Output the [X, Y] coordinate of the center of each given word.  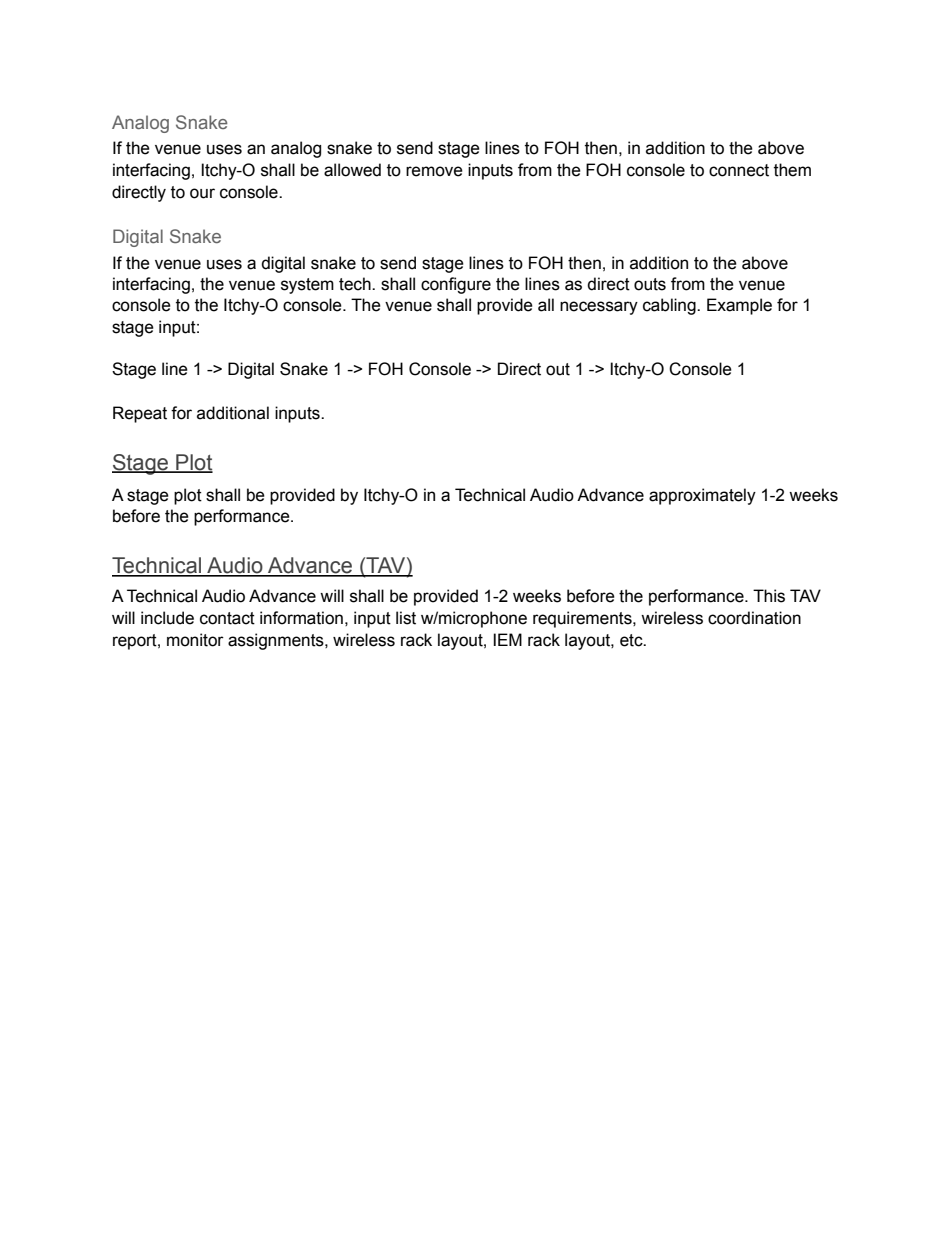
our [202, 193]
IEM [507, 639]
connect [739, 170]
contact [227, 618]
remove [434, 171]
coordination [754, 618]
